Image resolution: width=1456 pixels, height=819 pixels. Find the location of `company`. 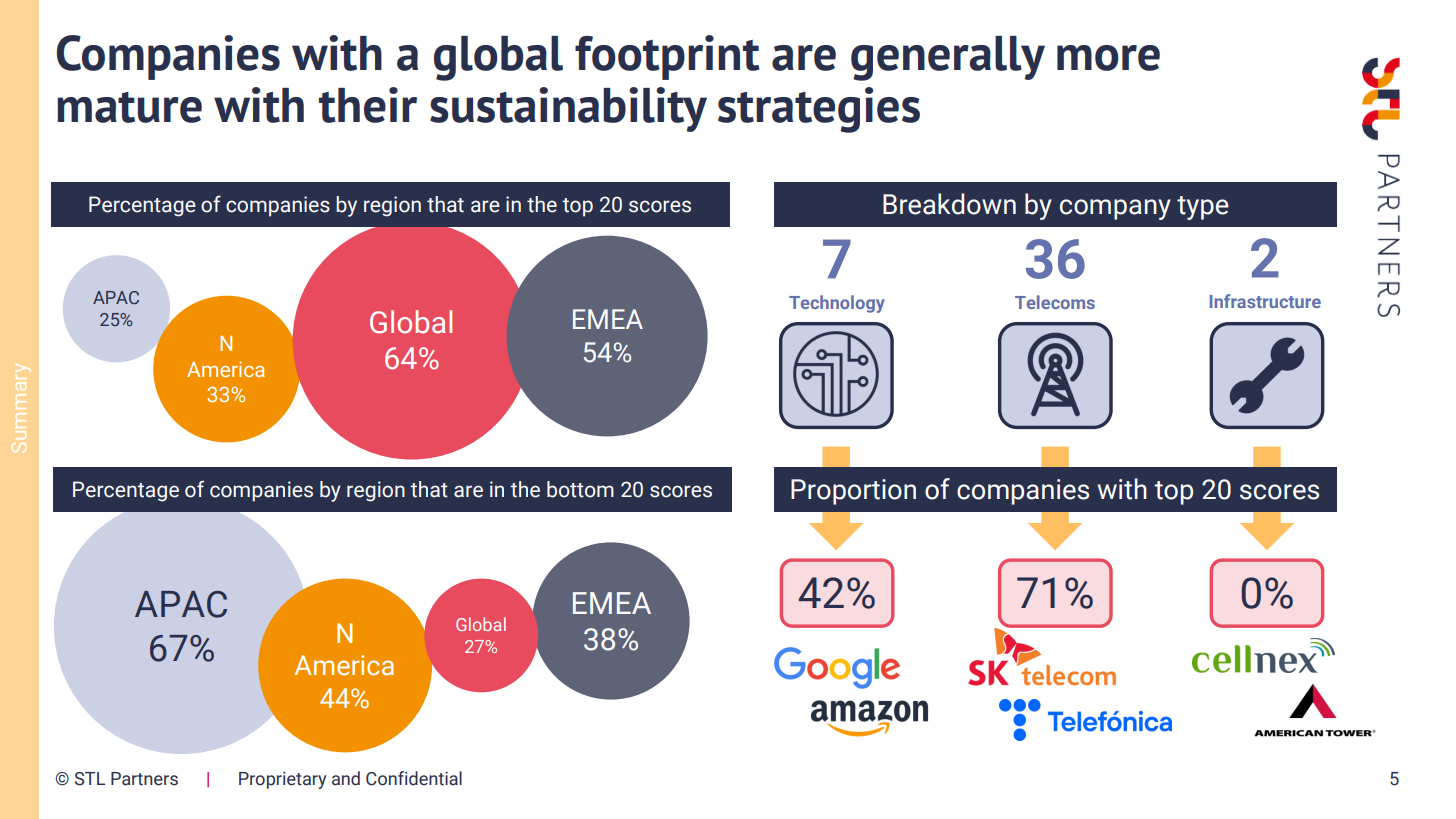

company is located at coordinates (1115, 209).
